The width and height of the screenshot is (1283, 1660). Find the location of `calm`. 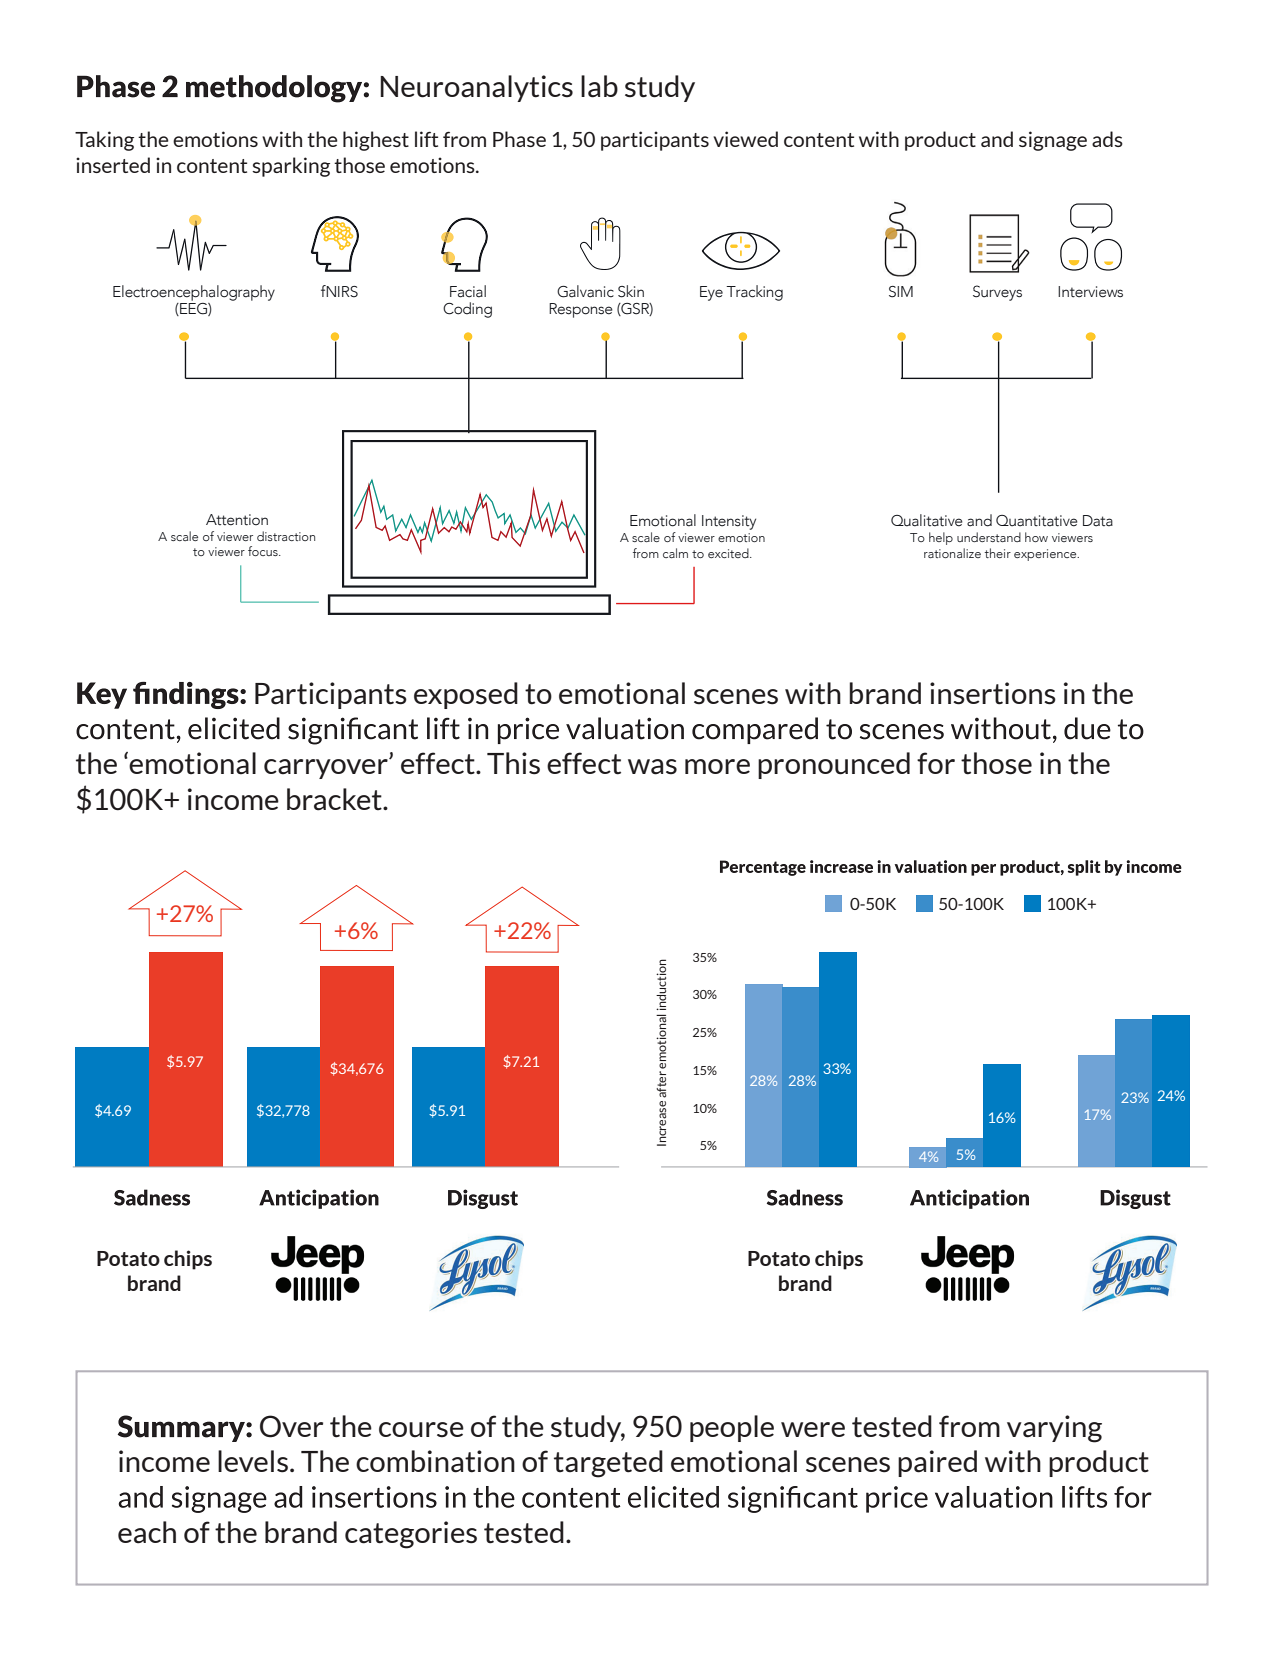

calm is located at coordinates (675, 553).
